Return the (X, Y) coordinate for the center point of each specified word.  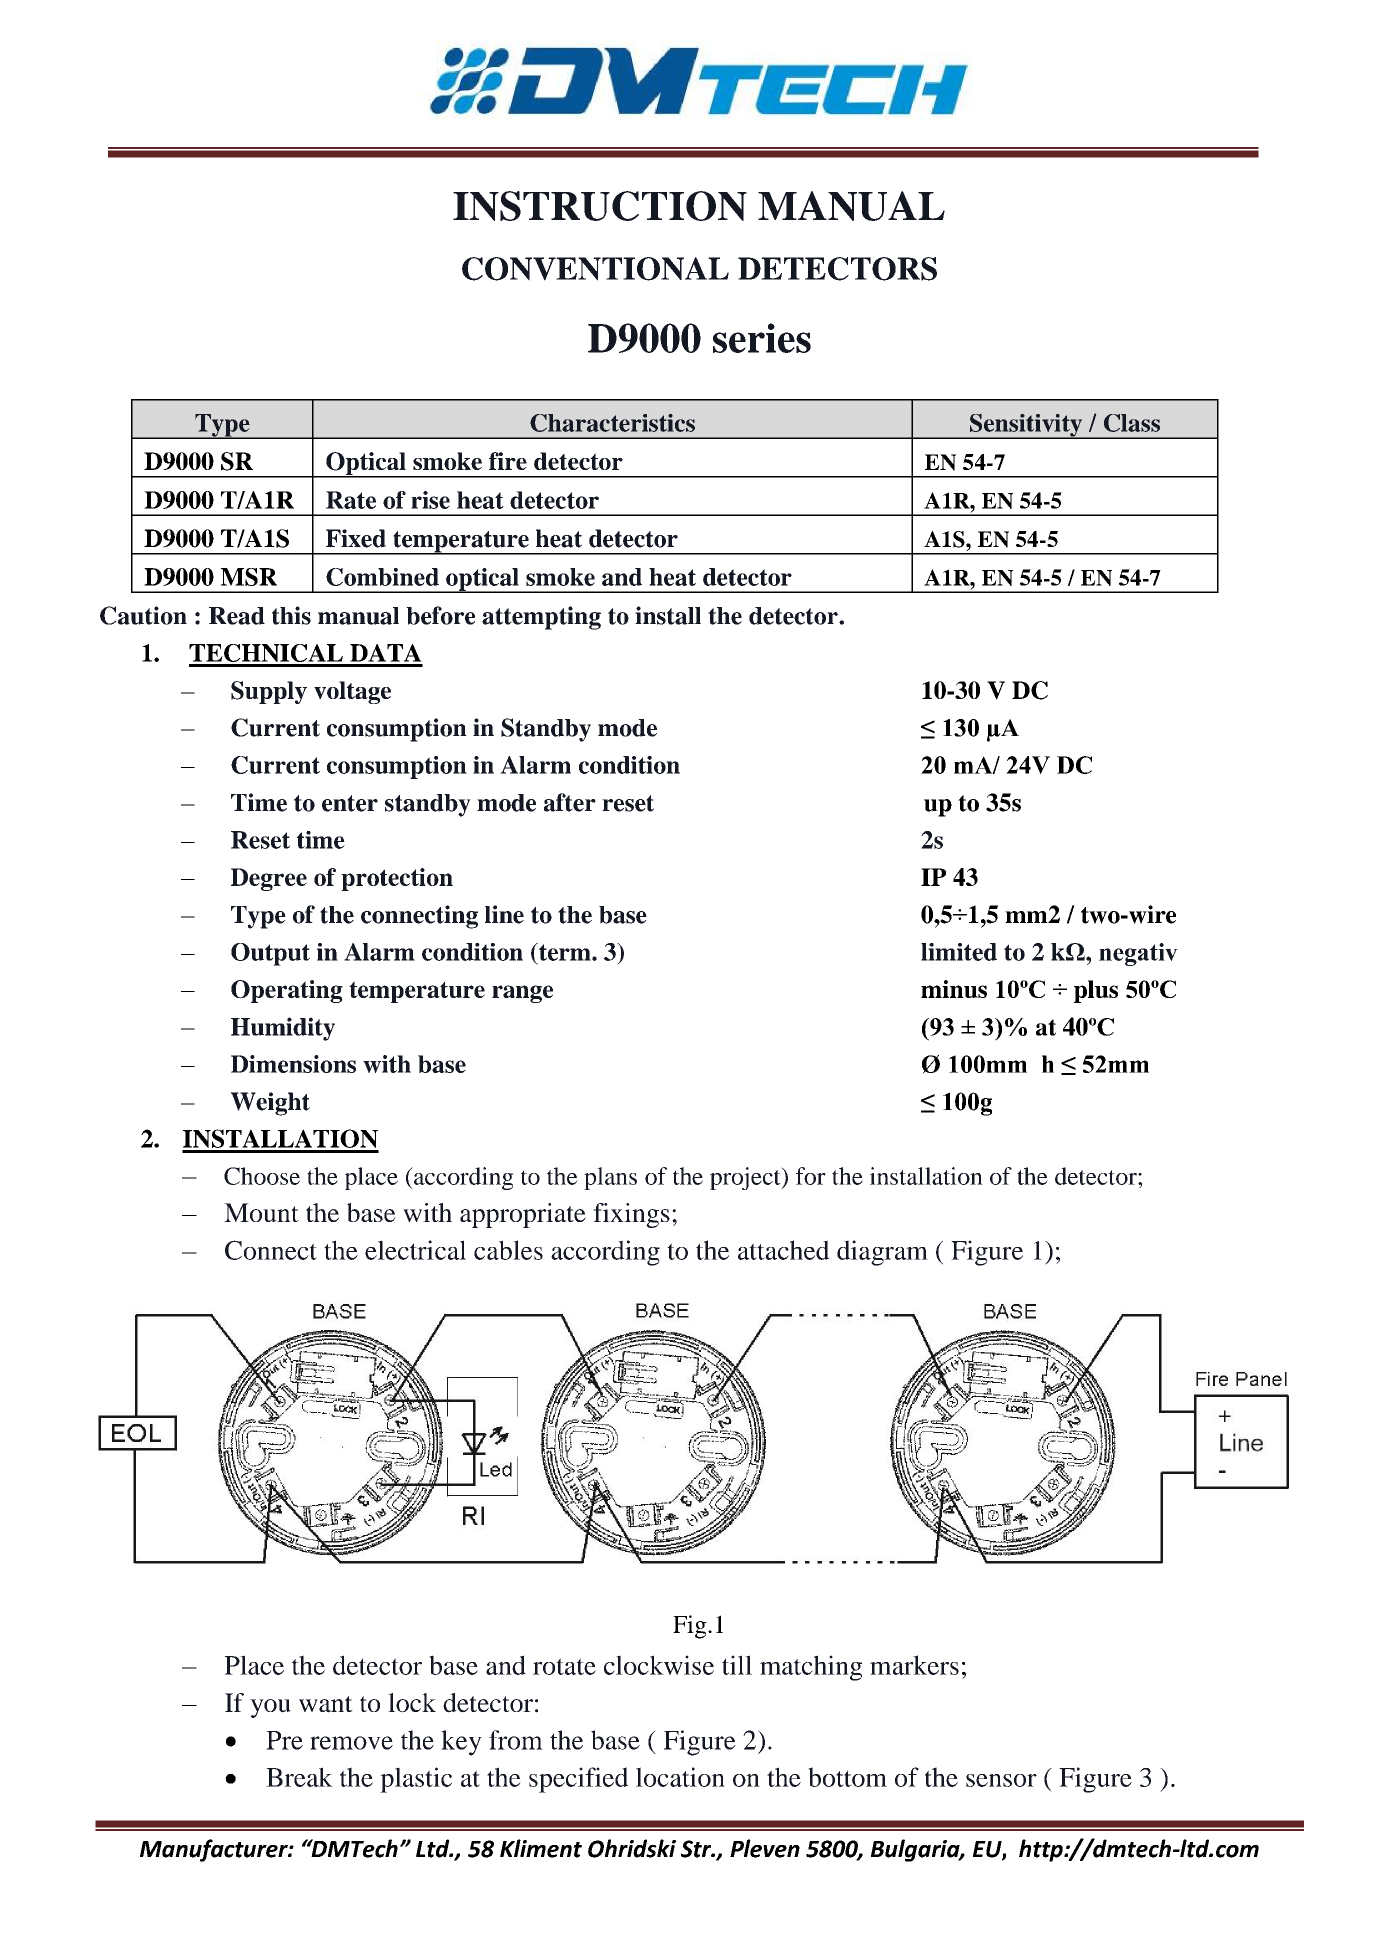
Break (299, 1777)
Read (237, 616)
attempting (541, 618)
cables (508, 1250)
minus (954, 989)
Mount (261, 1212)
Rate (351, 500)
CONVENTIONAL (595, 269)
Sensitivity (1026, 426)
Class (1132, 423)
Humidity (283, 1029)
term (565, 952)
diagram (882, 1253)
